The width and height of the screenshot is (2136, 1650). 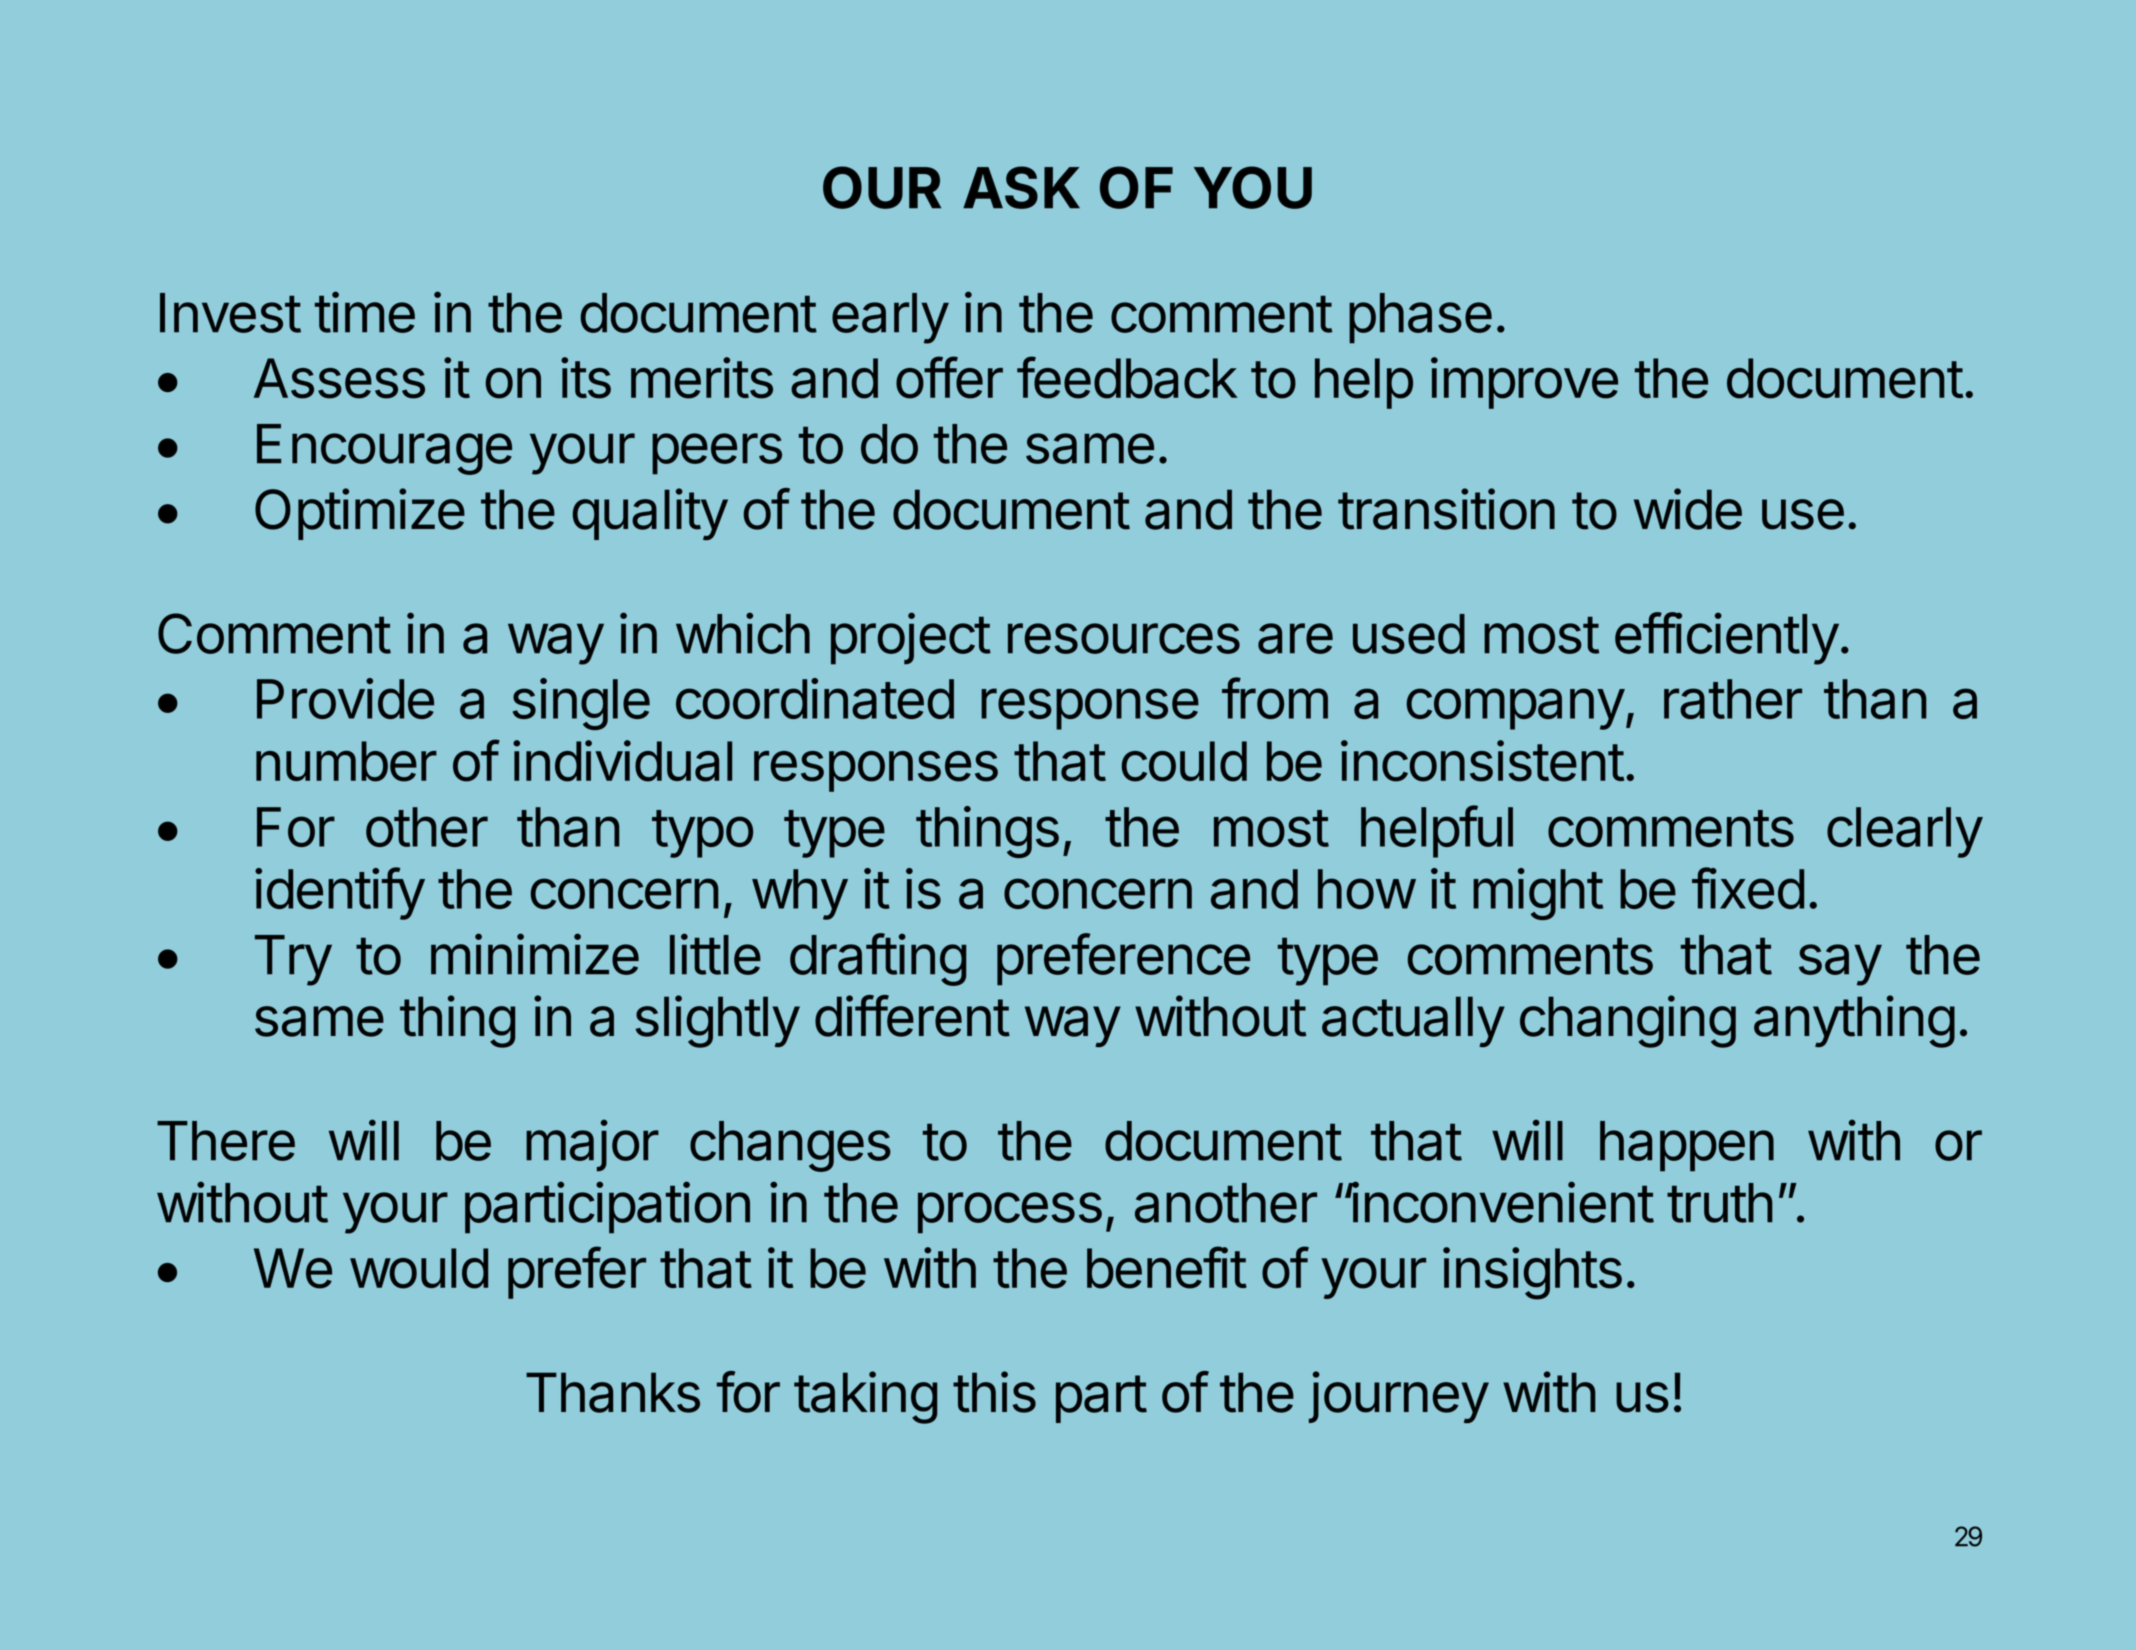 What do you see at coordinates (419, 1268) in the screenshot?
I see `would` at bounding box center [419, 1268].
